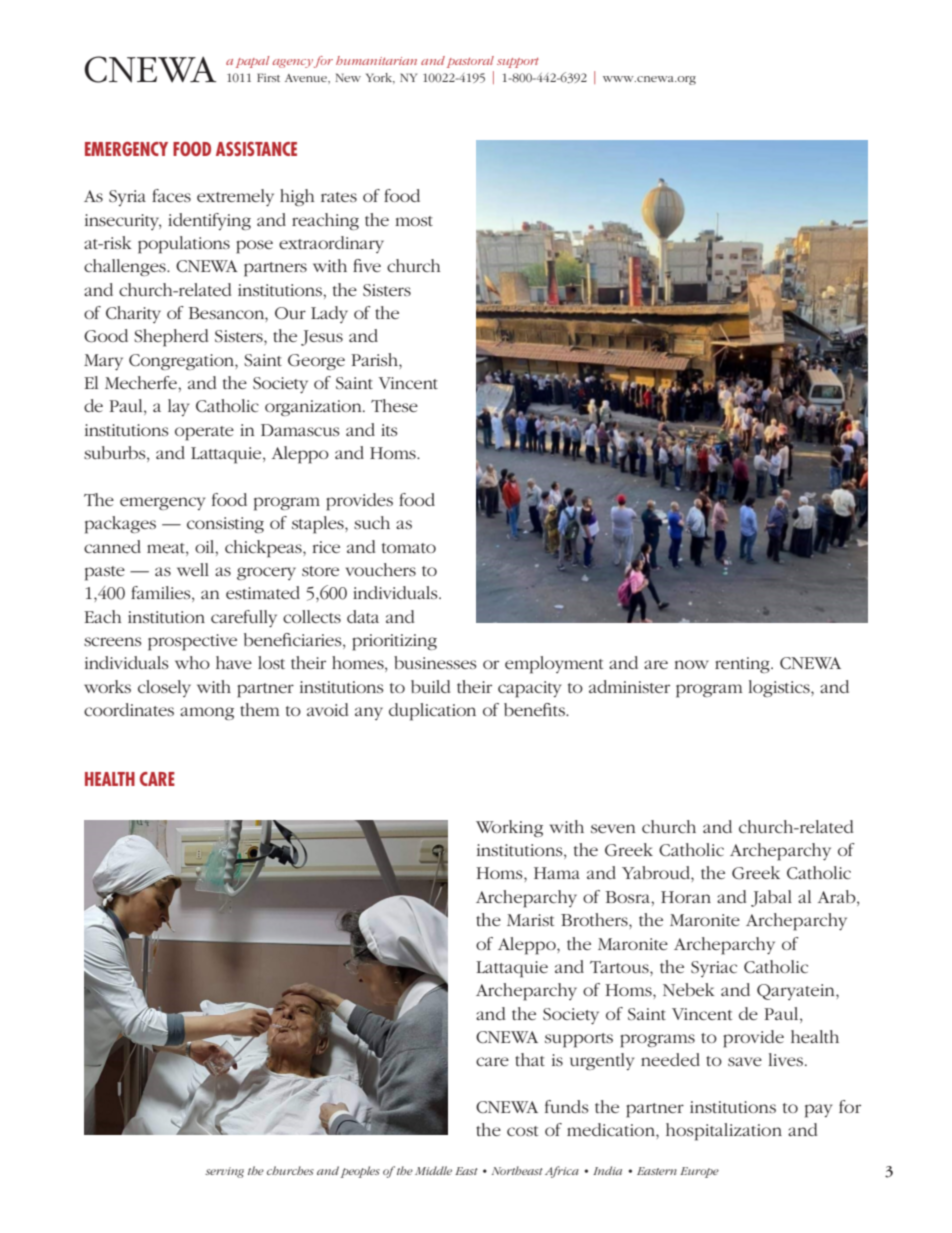 Image resolution: width=952 pixels, height=1233 pixels. Describe the element at coordinates (207, 713) in the screenshot. I see `among` at that location.
